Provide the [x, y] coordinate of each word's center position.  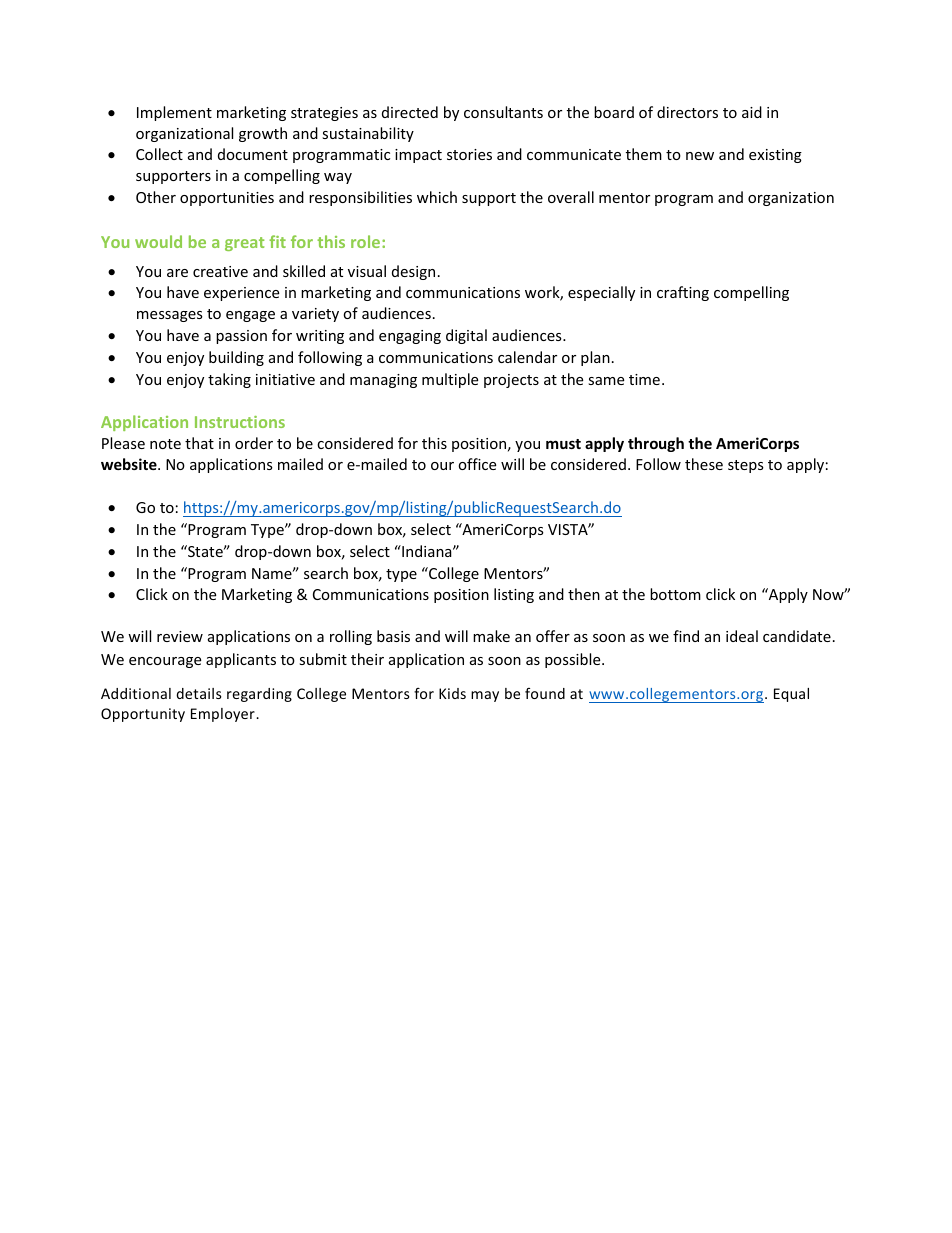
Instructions [240, 422]
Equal [791, 695]
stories [469, 154]
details [199, 693]
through [656, 444]
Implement [174, 113]
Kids [452, 693]
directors [687, 112]
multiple [450, 380]
